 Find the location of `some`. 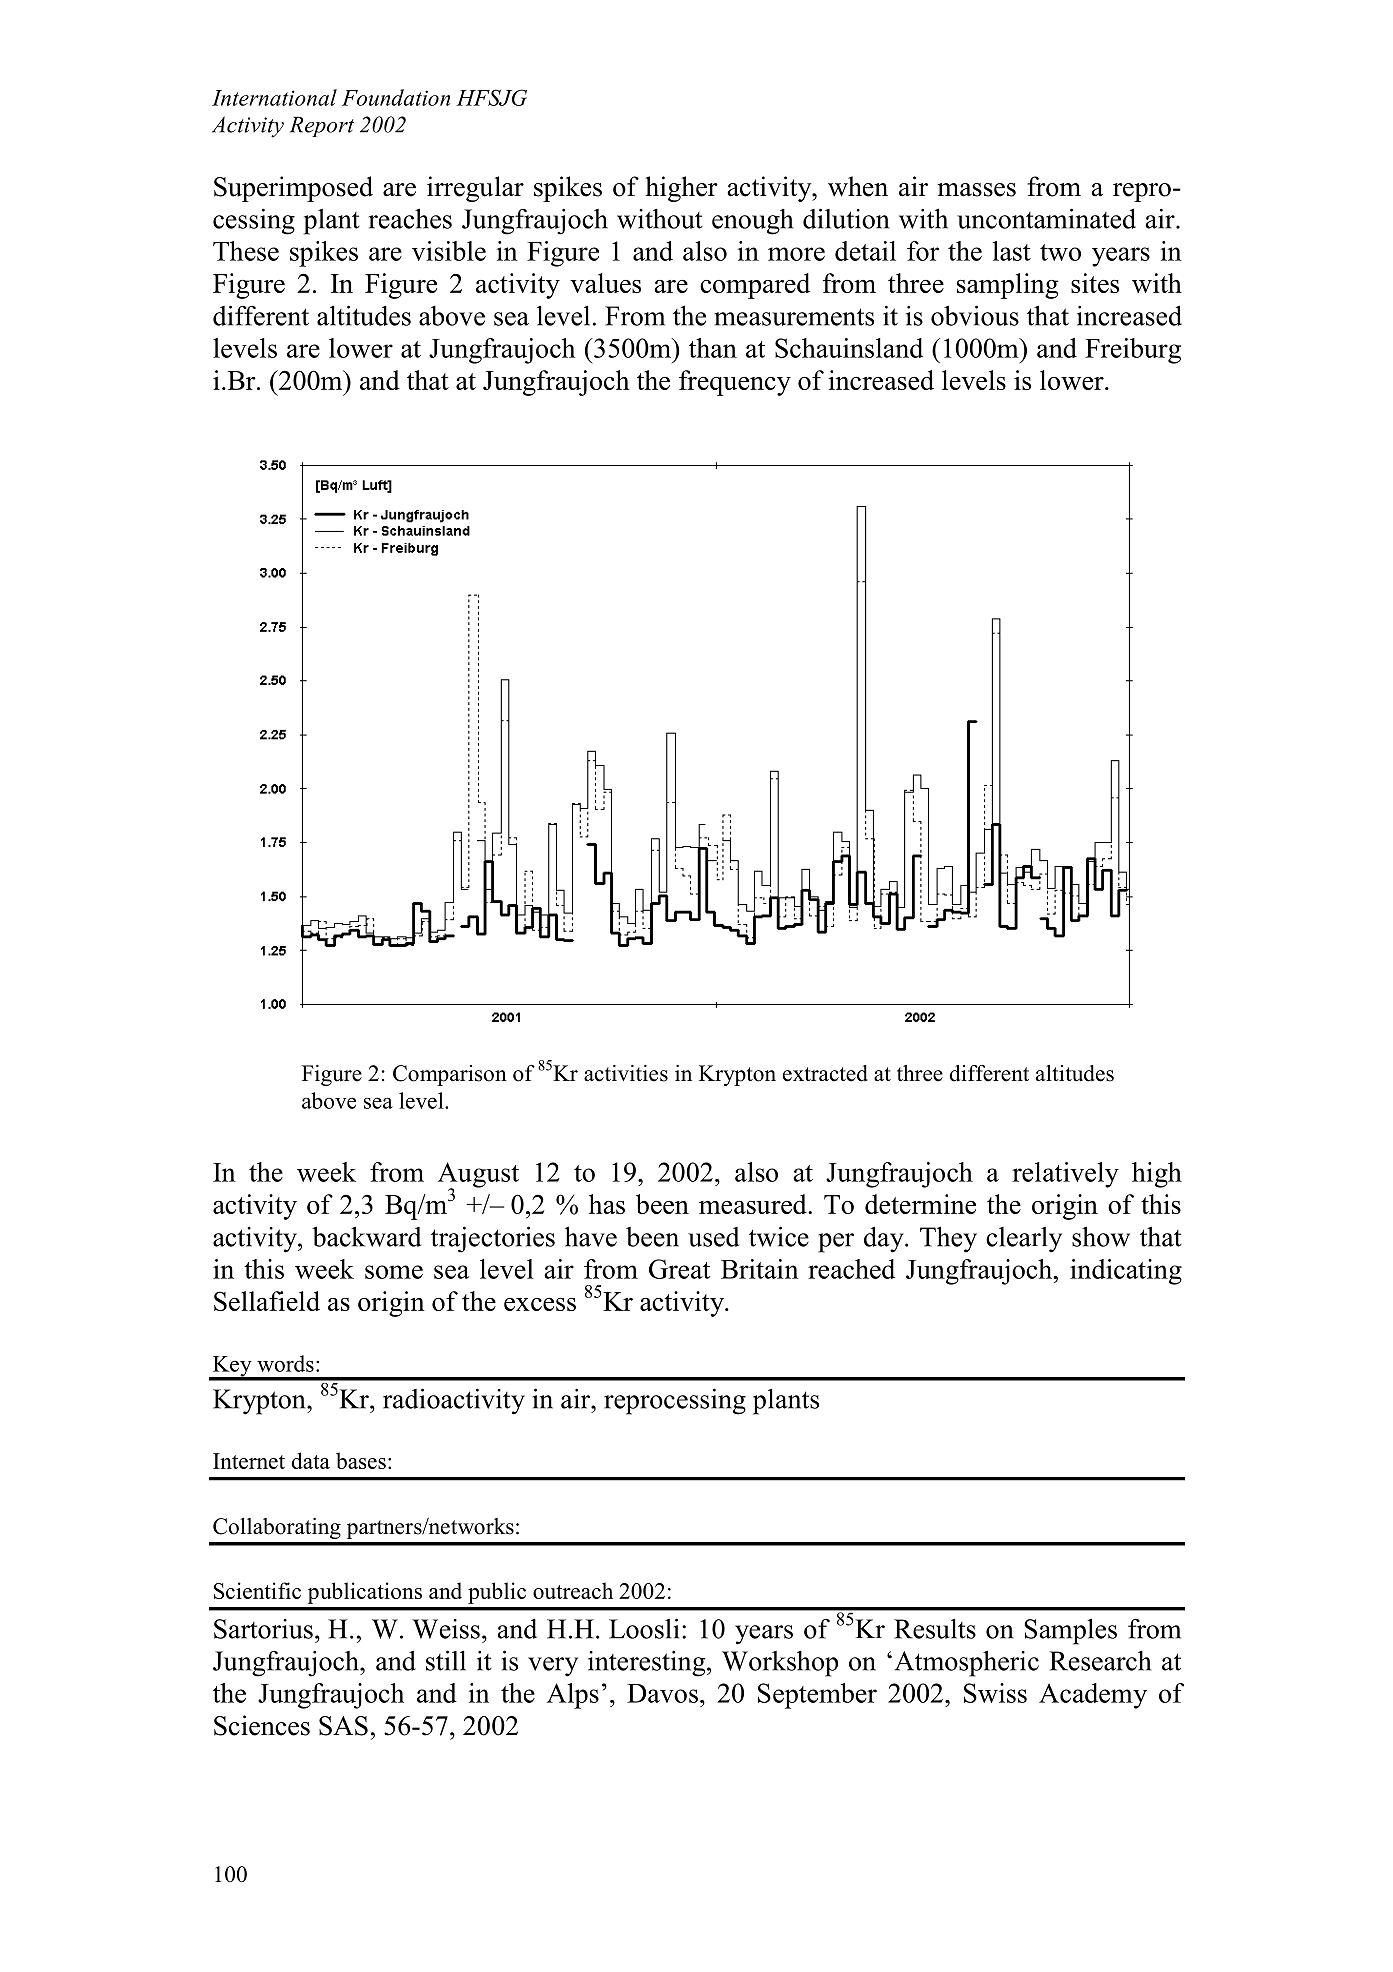

some is located at coordinates (394, 1272).
